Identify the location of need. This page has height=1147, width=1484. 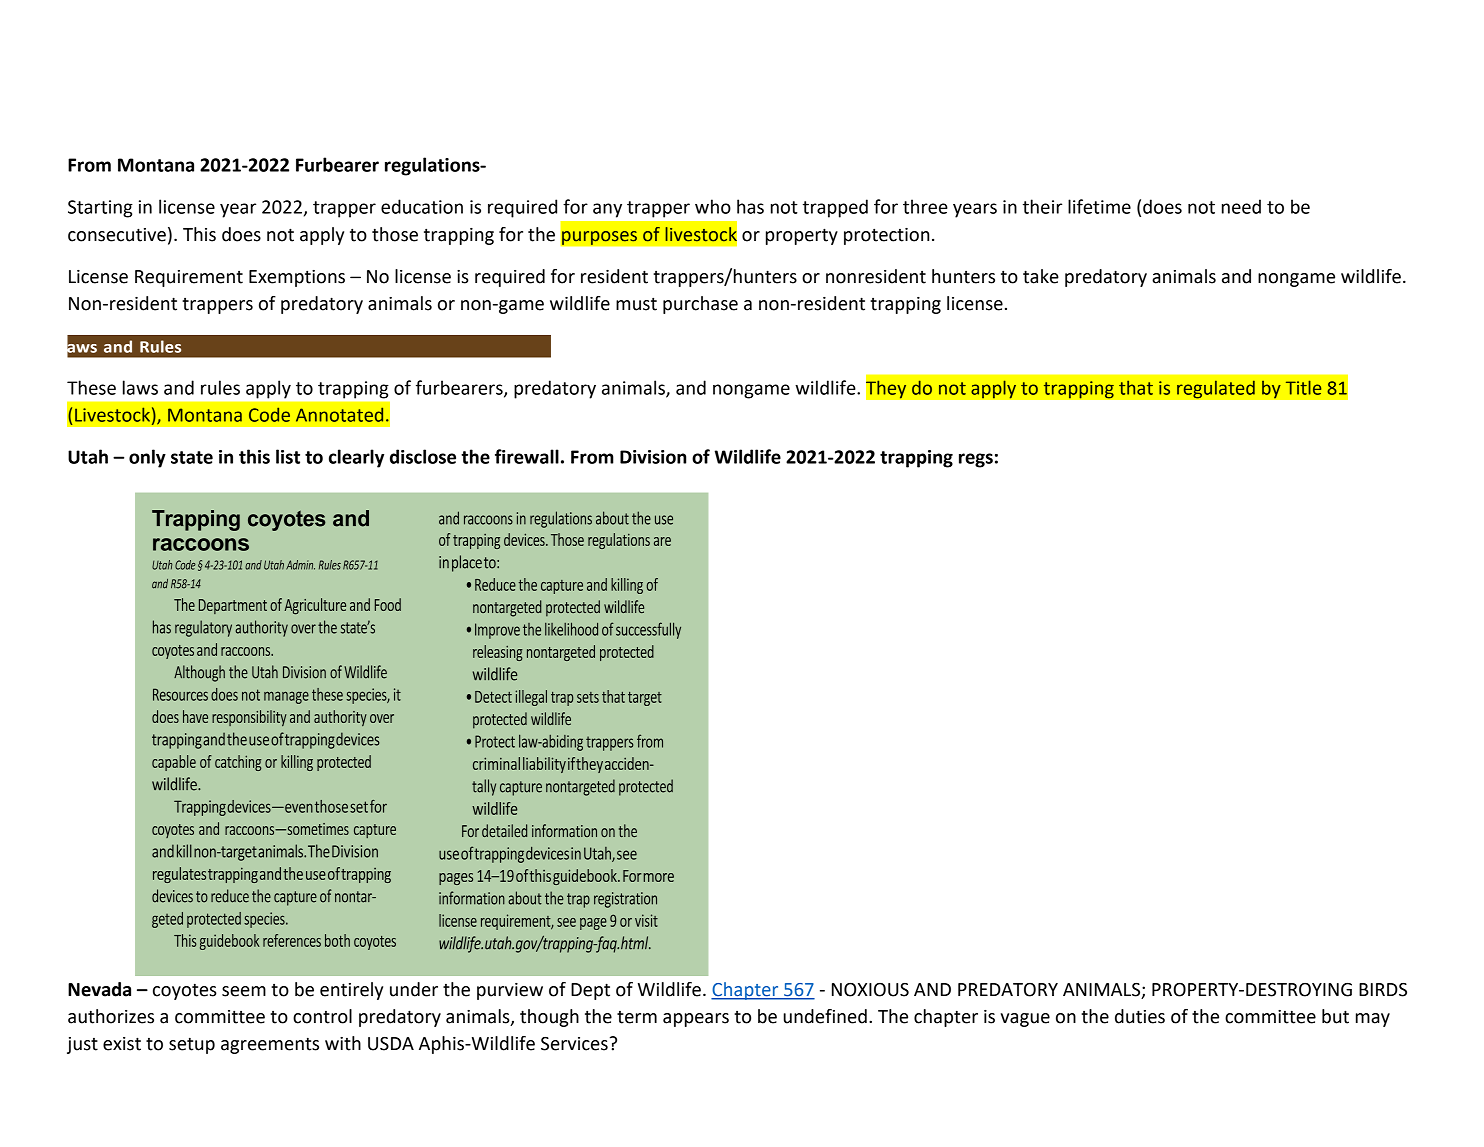
(1241, 206).
